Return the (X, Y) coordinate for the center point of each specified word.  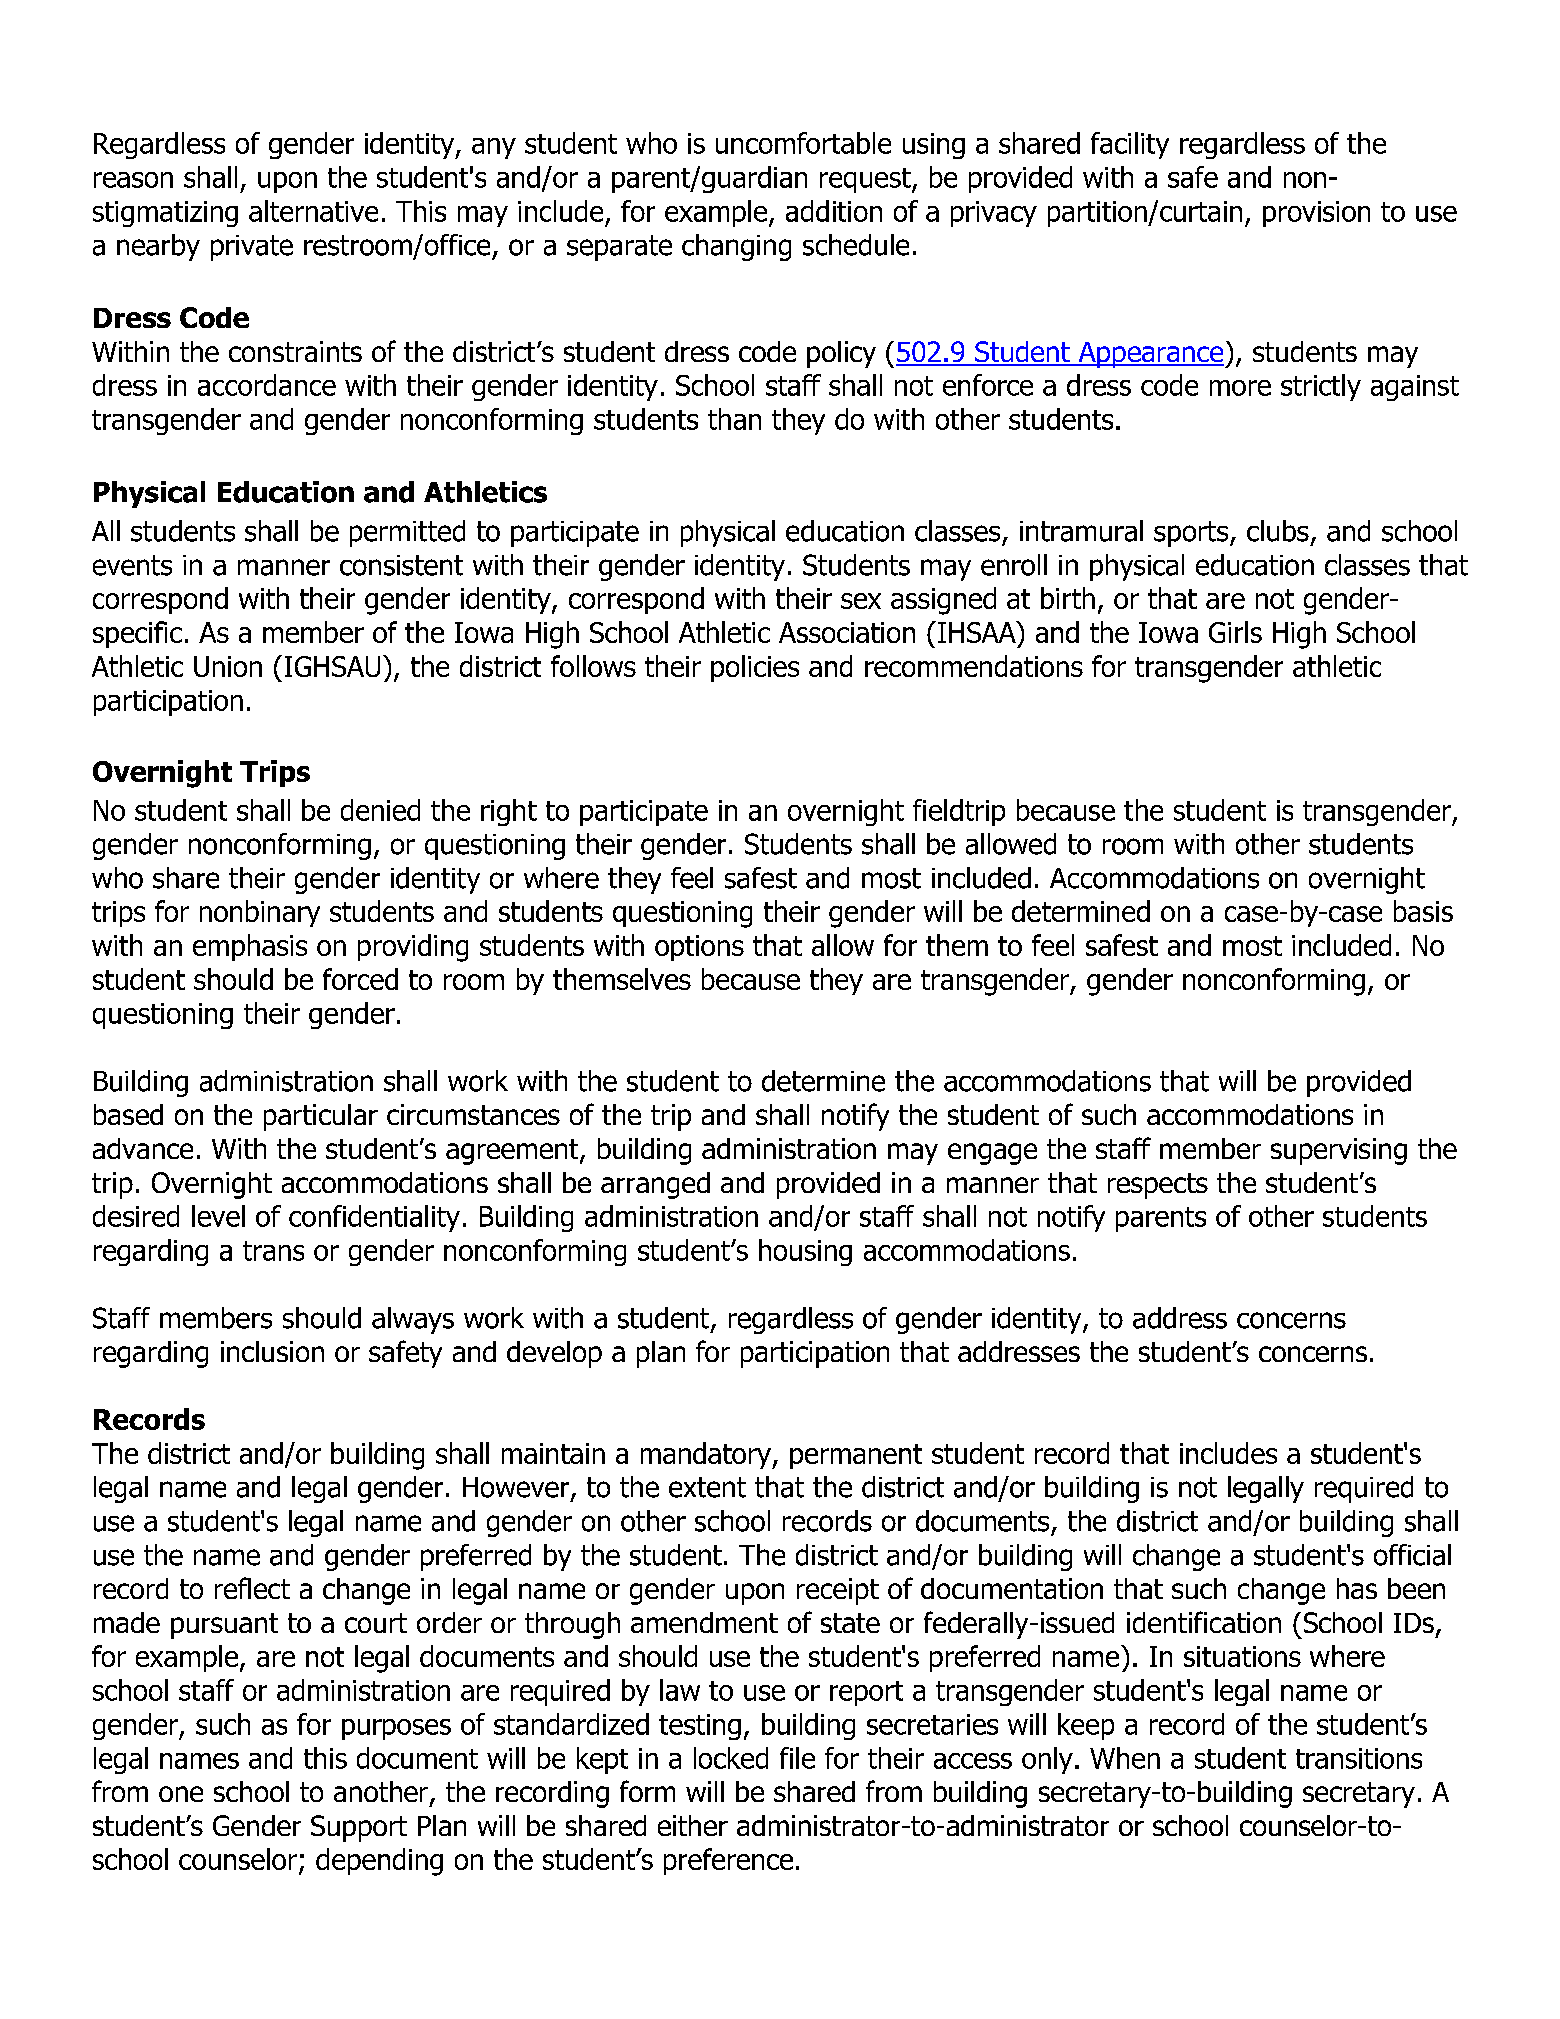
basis (1423, 911)
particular (321, 1117)
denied (380, 810)
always (413, 1320)
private (252, 248)
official (1412, 1555)
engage (992, 1154)
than (734, 419)
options (699, 948)
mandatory (707, 1455)
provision (1316, 214)
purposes (396, 1729)
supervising (1339, 1151)
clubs (1278, 531)
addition (834, 211)
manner (284, 567)
